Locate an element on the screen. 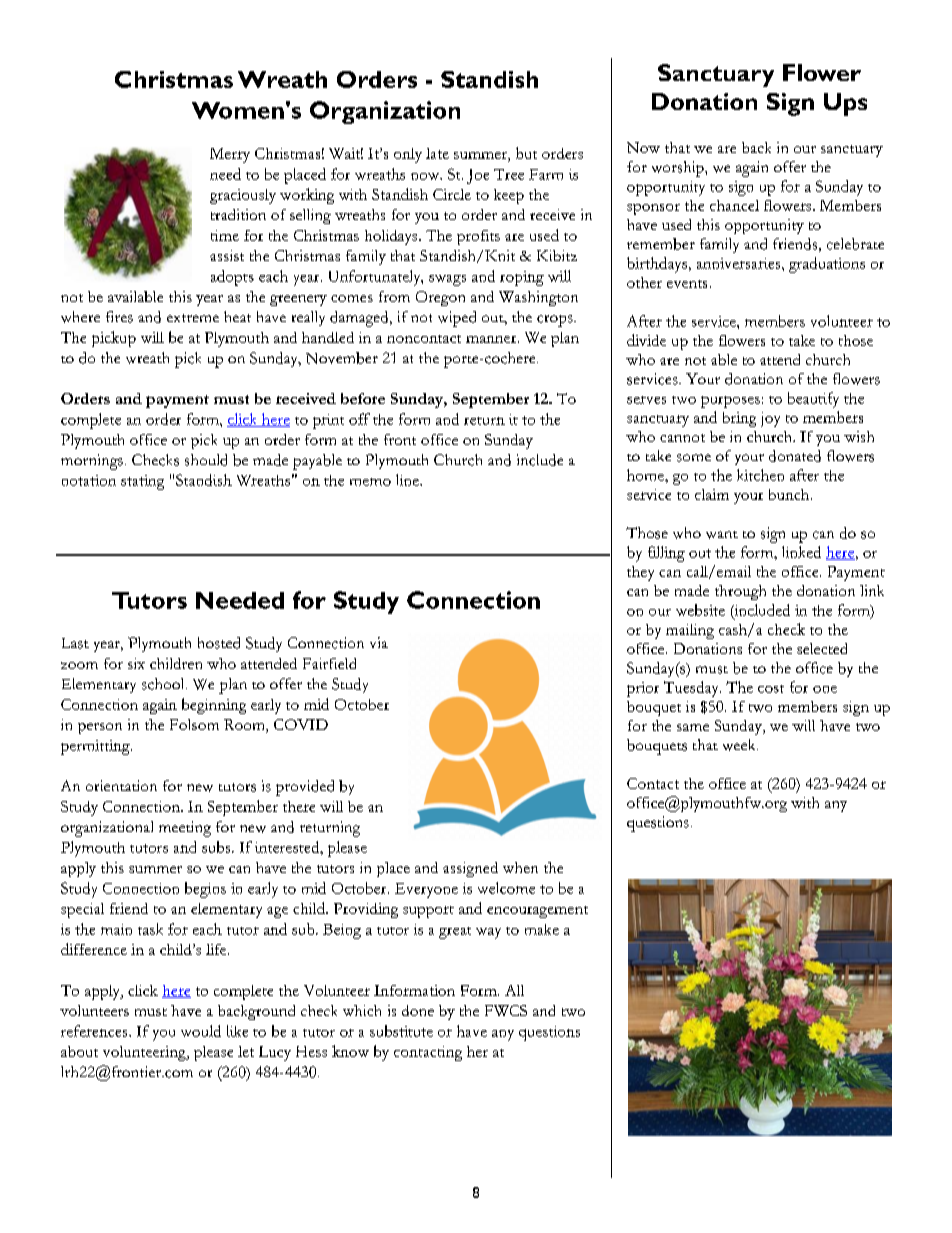 This screenshot has height=1233, width=952. Ups is located at coordinates (845, 104).
